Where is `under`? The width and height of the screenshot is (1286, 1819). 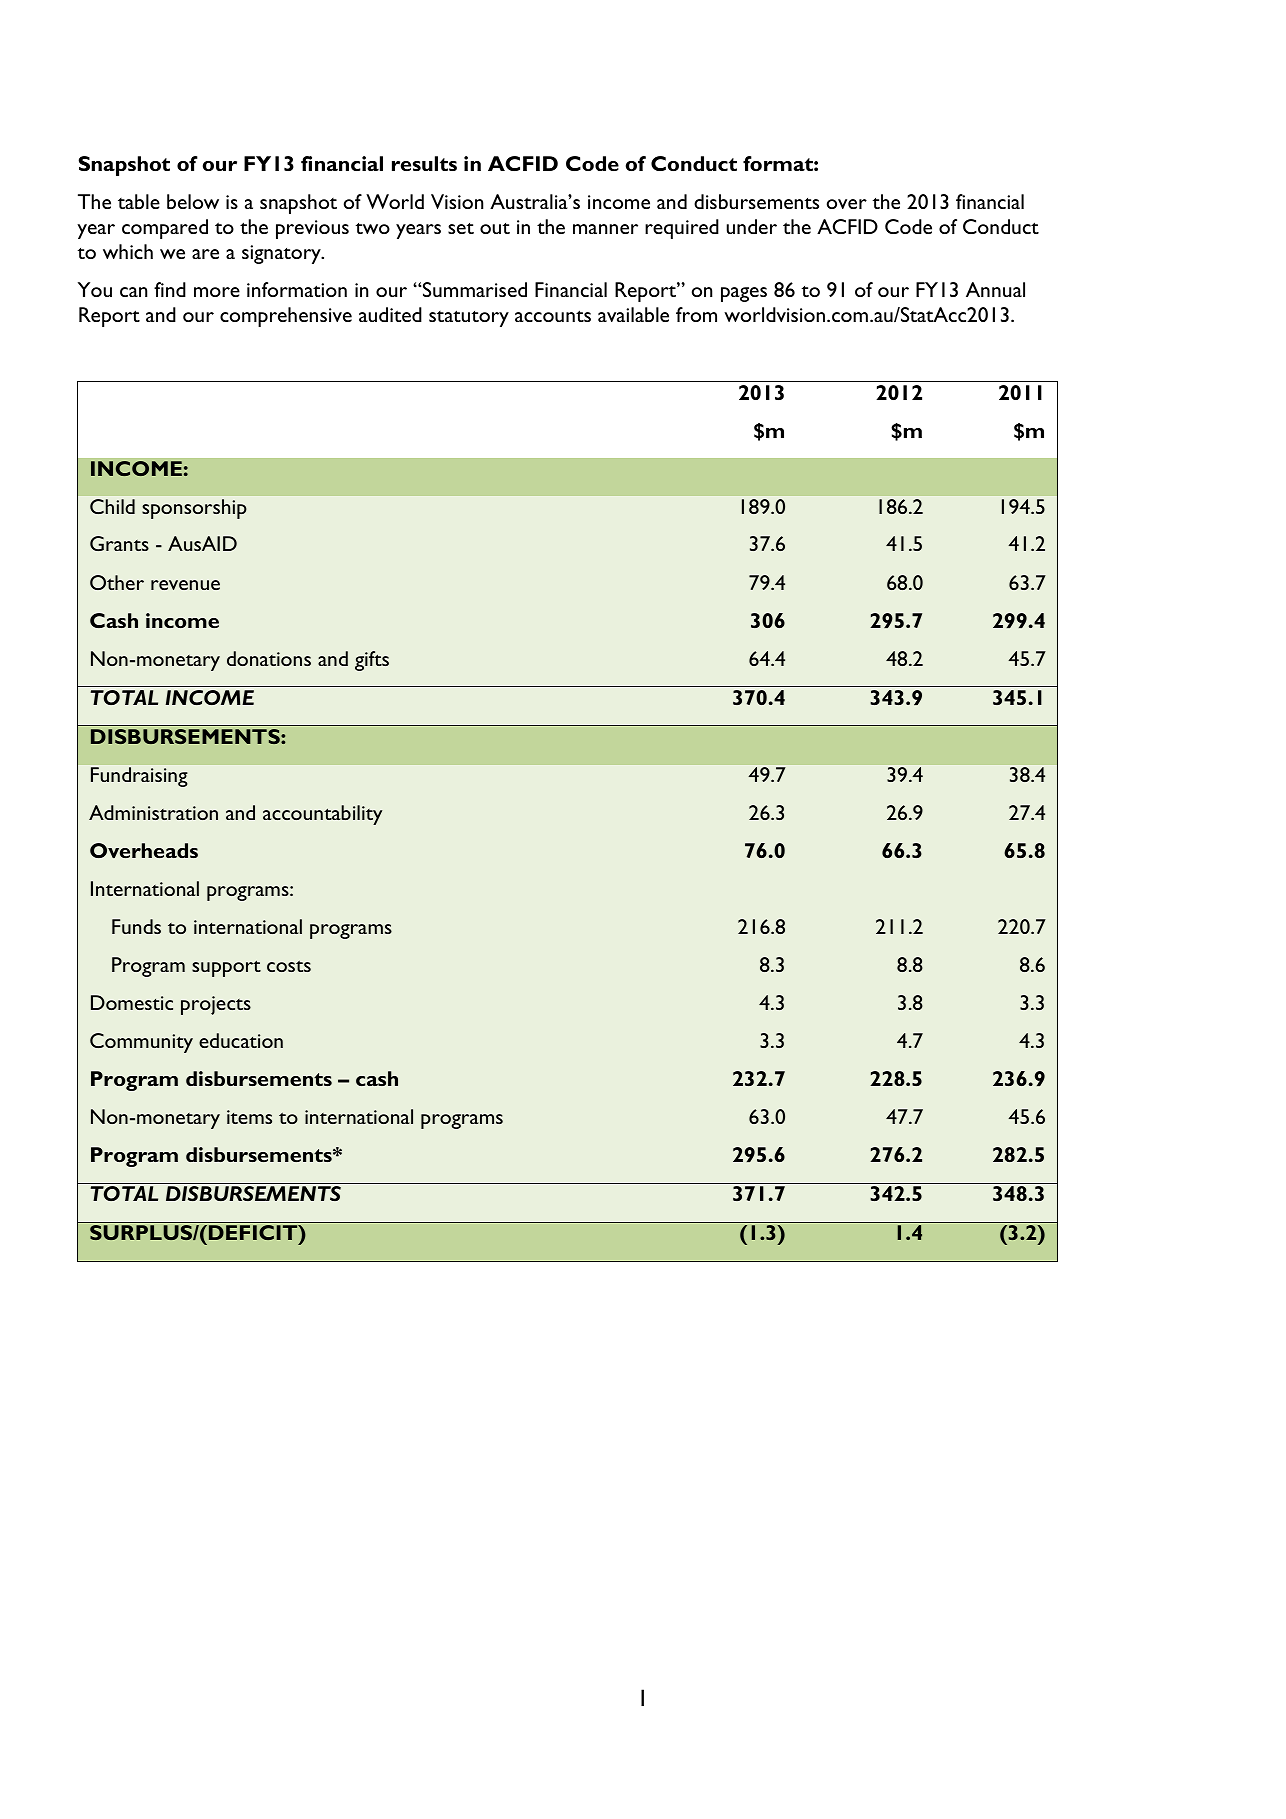
under is located at coordinates (752, 226).
